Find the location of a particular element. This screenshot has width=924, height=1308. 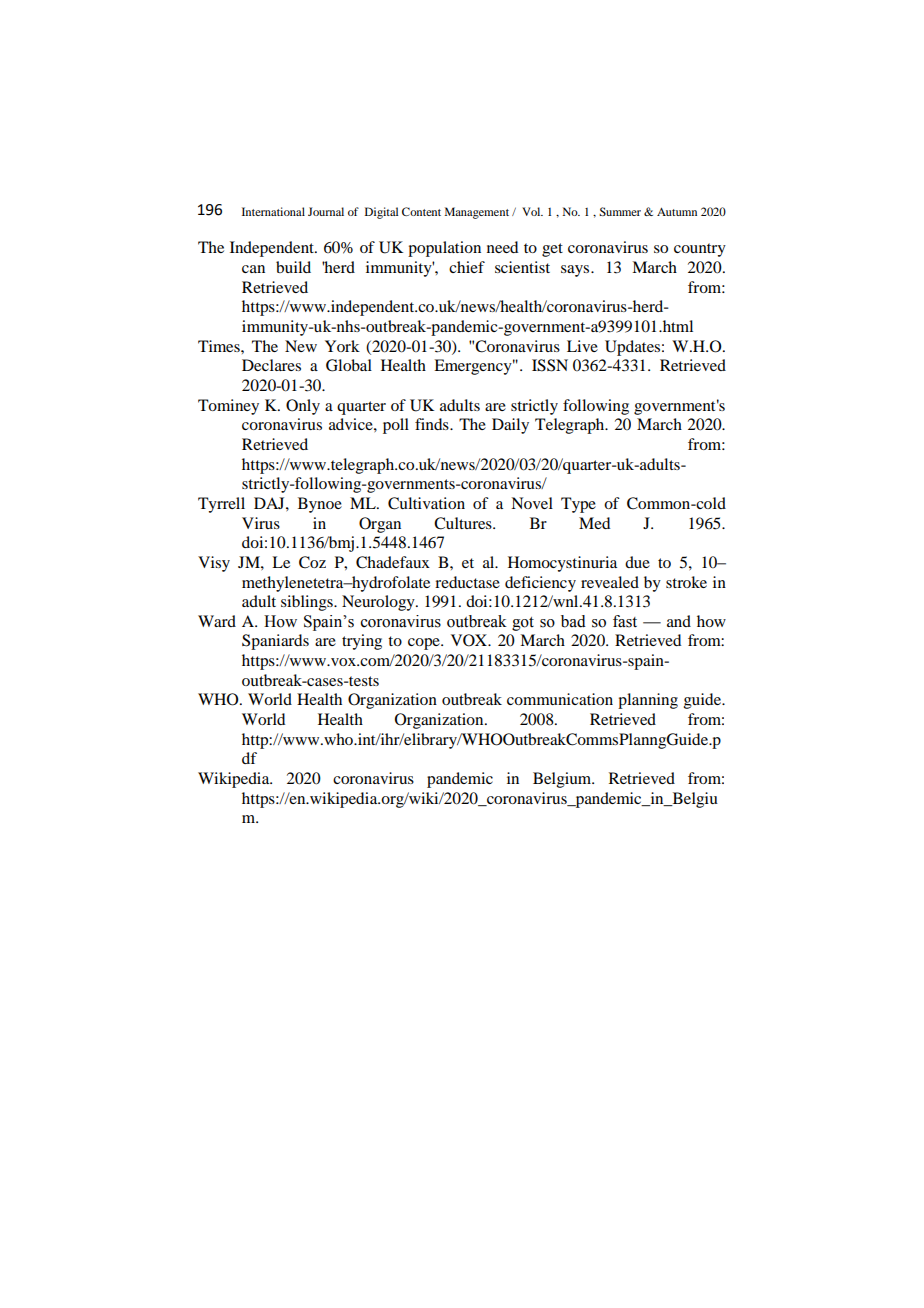

Coz is located at coordinates (312, 562).
